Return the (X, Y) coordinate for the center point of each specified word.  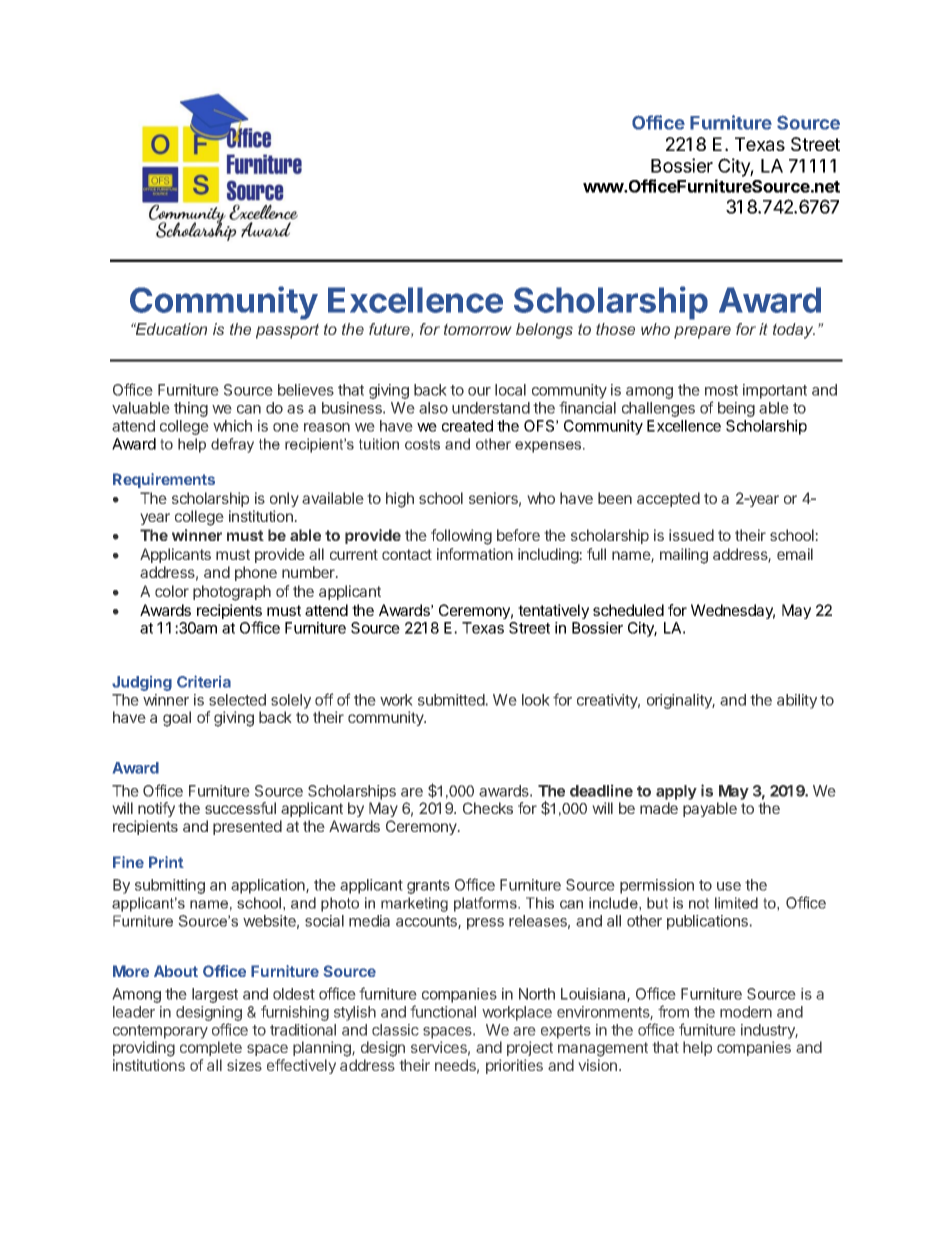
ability (797, 701)
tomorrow (478, 329)
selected (237, 700)
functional (443, 1011)
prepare (702, 332)
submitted (452, 700)
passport (287, 331)
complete (211, 1048)
